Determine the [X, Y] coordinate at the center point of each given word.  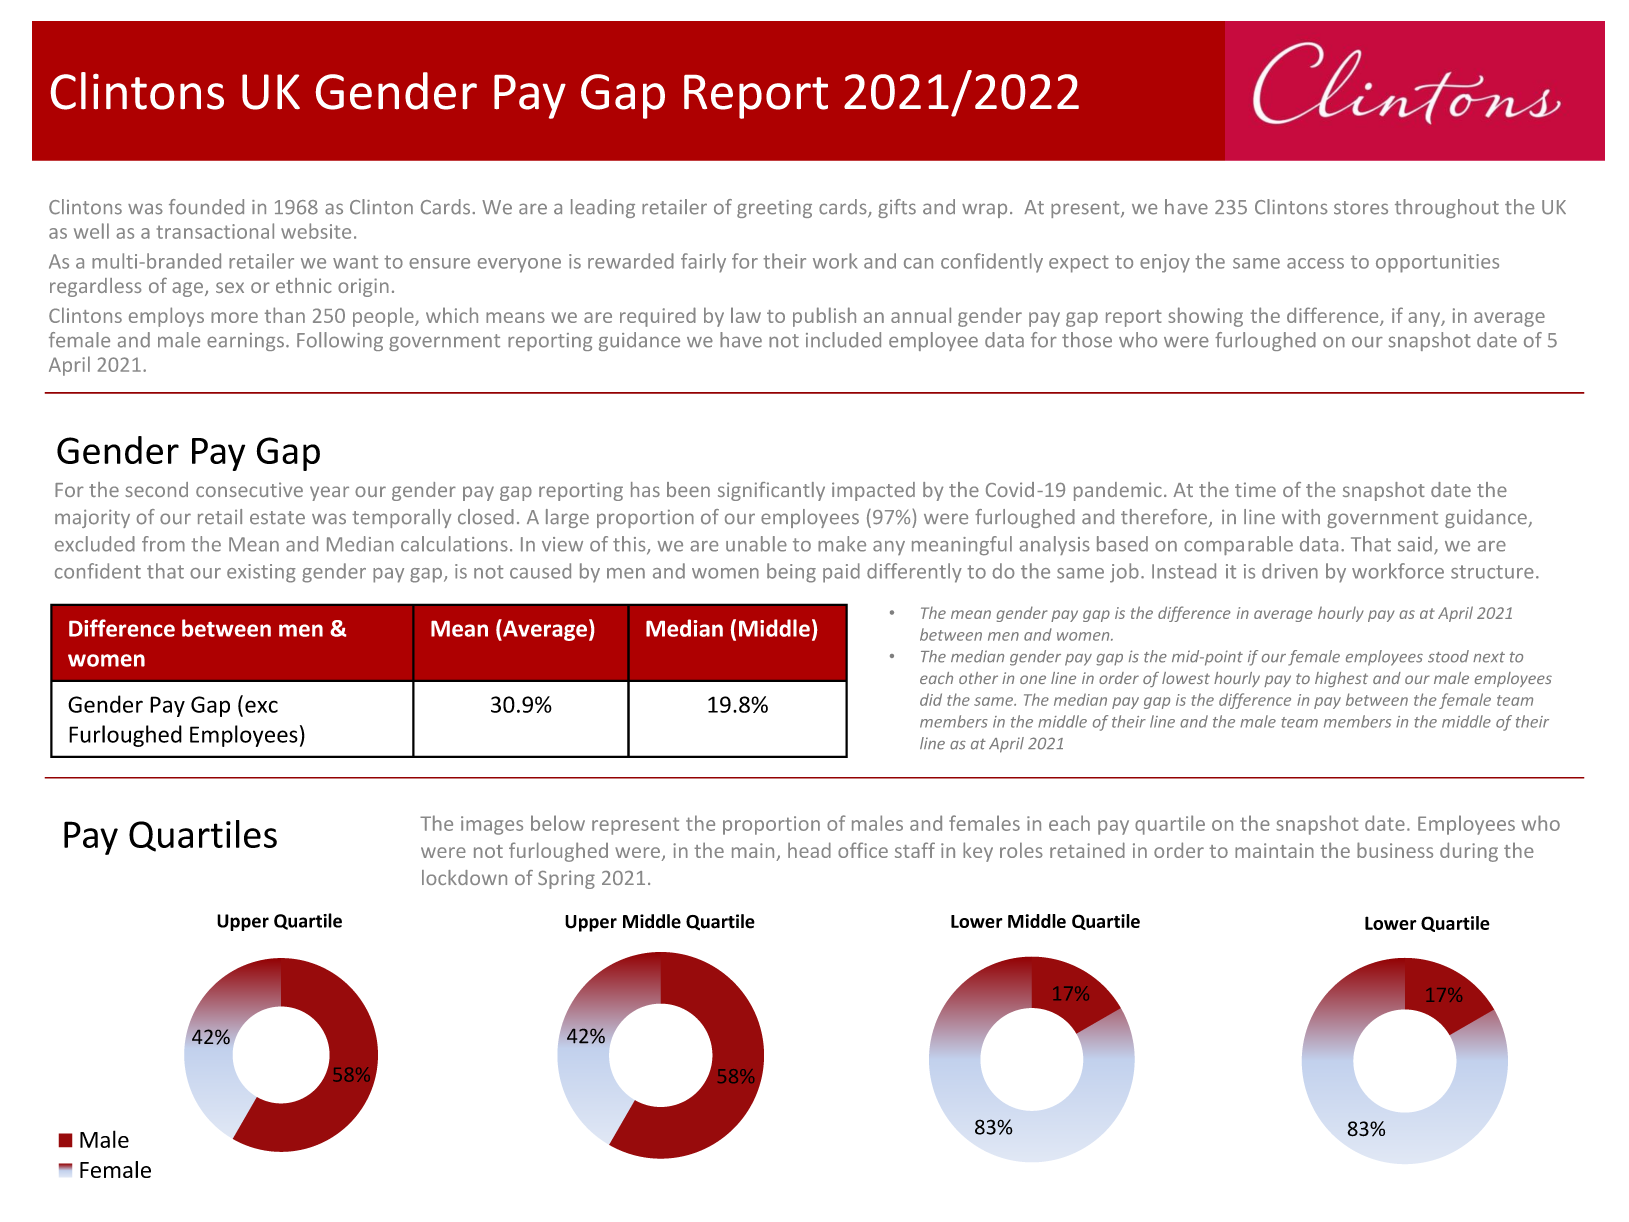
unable [756, 544]
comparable [1238, 545]
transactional [215, 231]
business [1395, 850]
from [163, 544]
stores [1361, 208]
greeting [774, 209]
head [809, 850]
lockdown [464, 877]
